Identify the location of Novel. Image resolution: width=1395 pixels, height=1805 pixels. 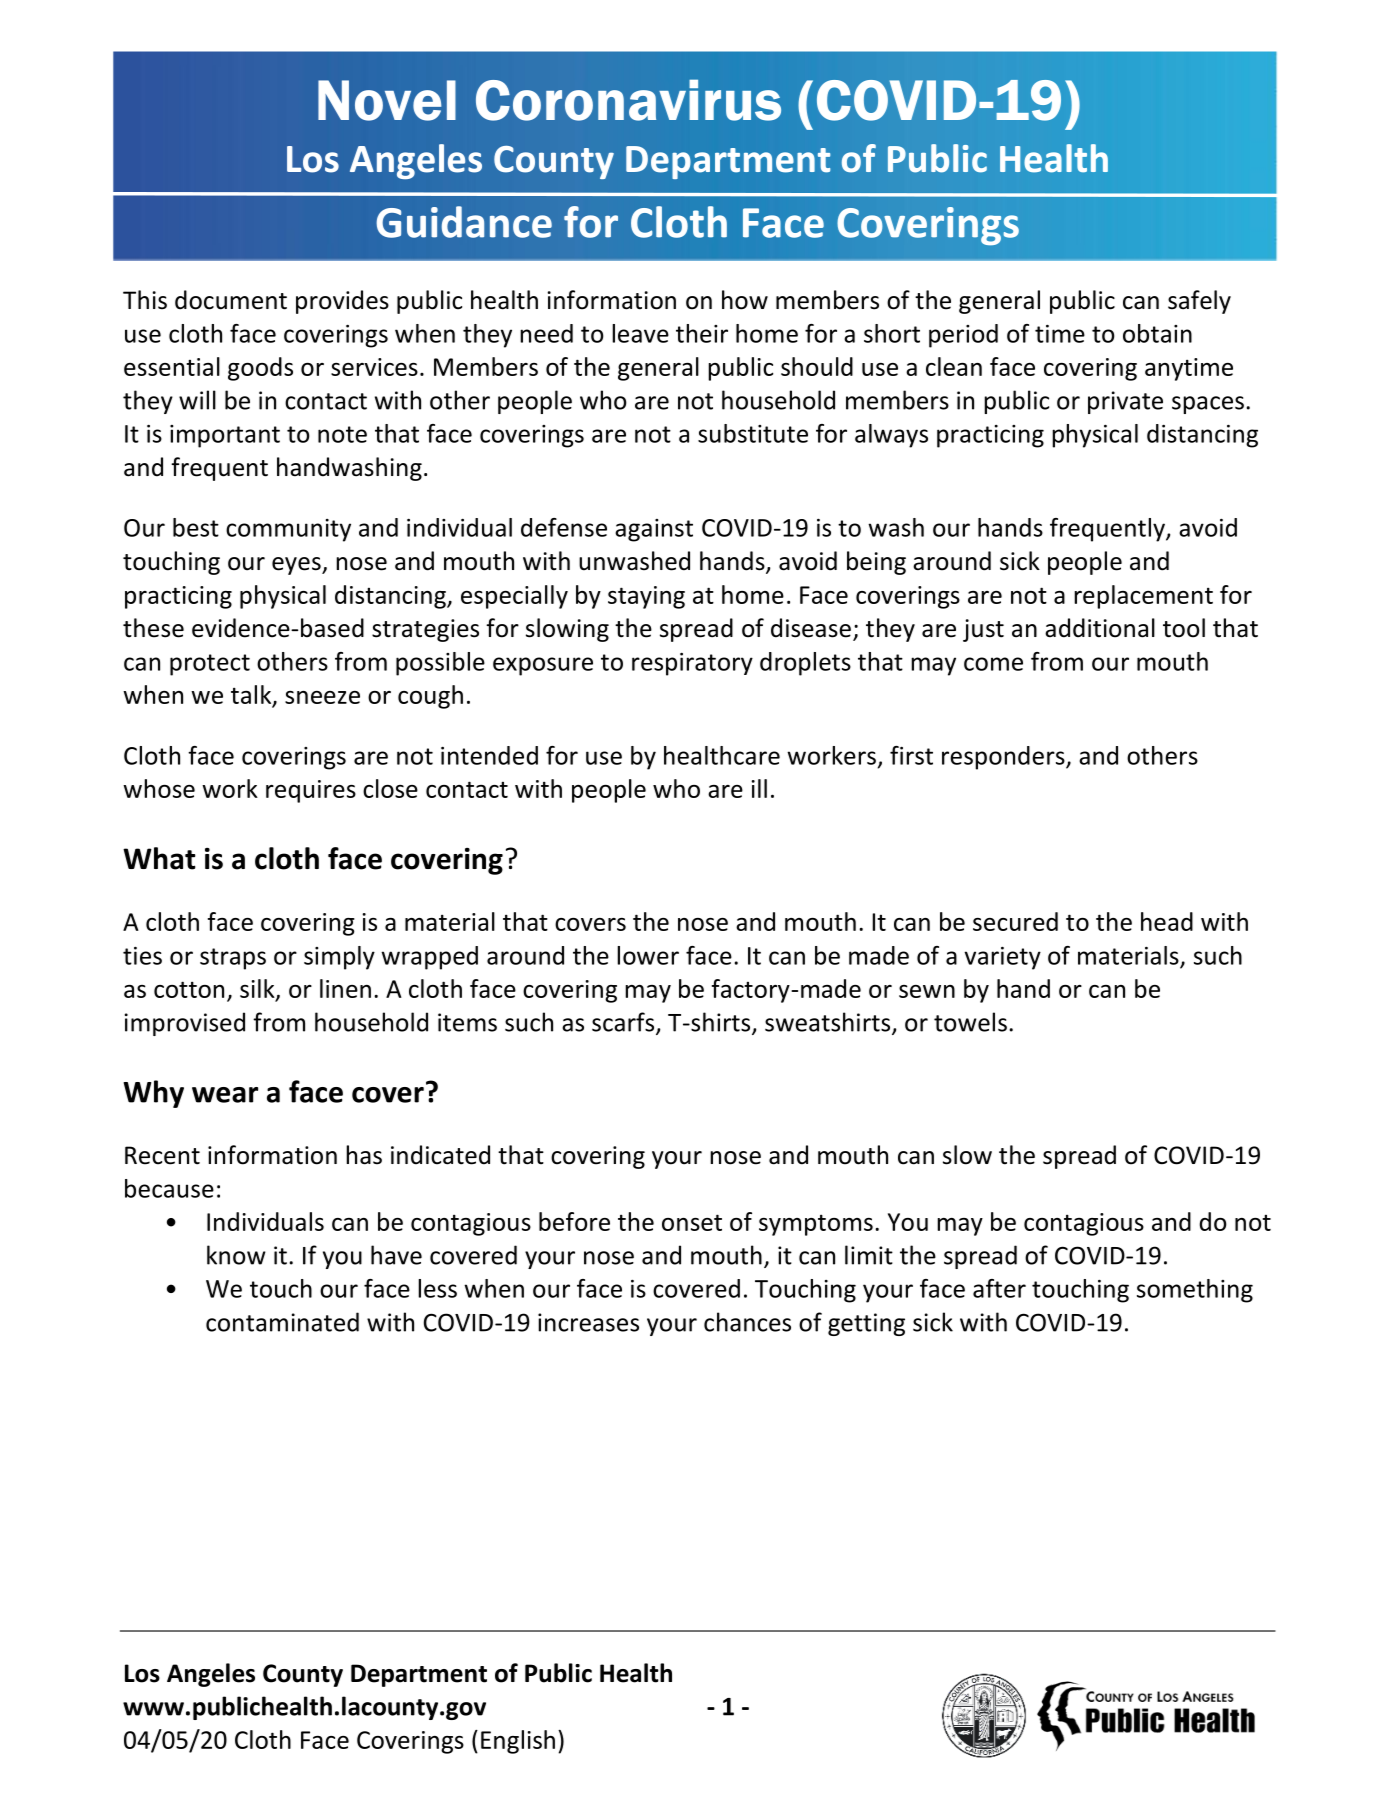
(387, 100).
